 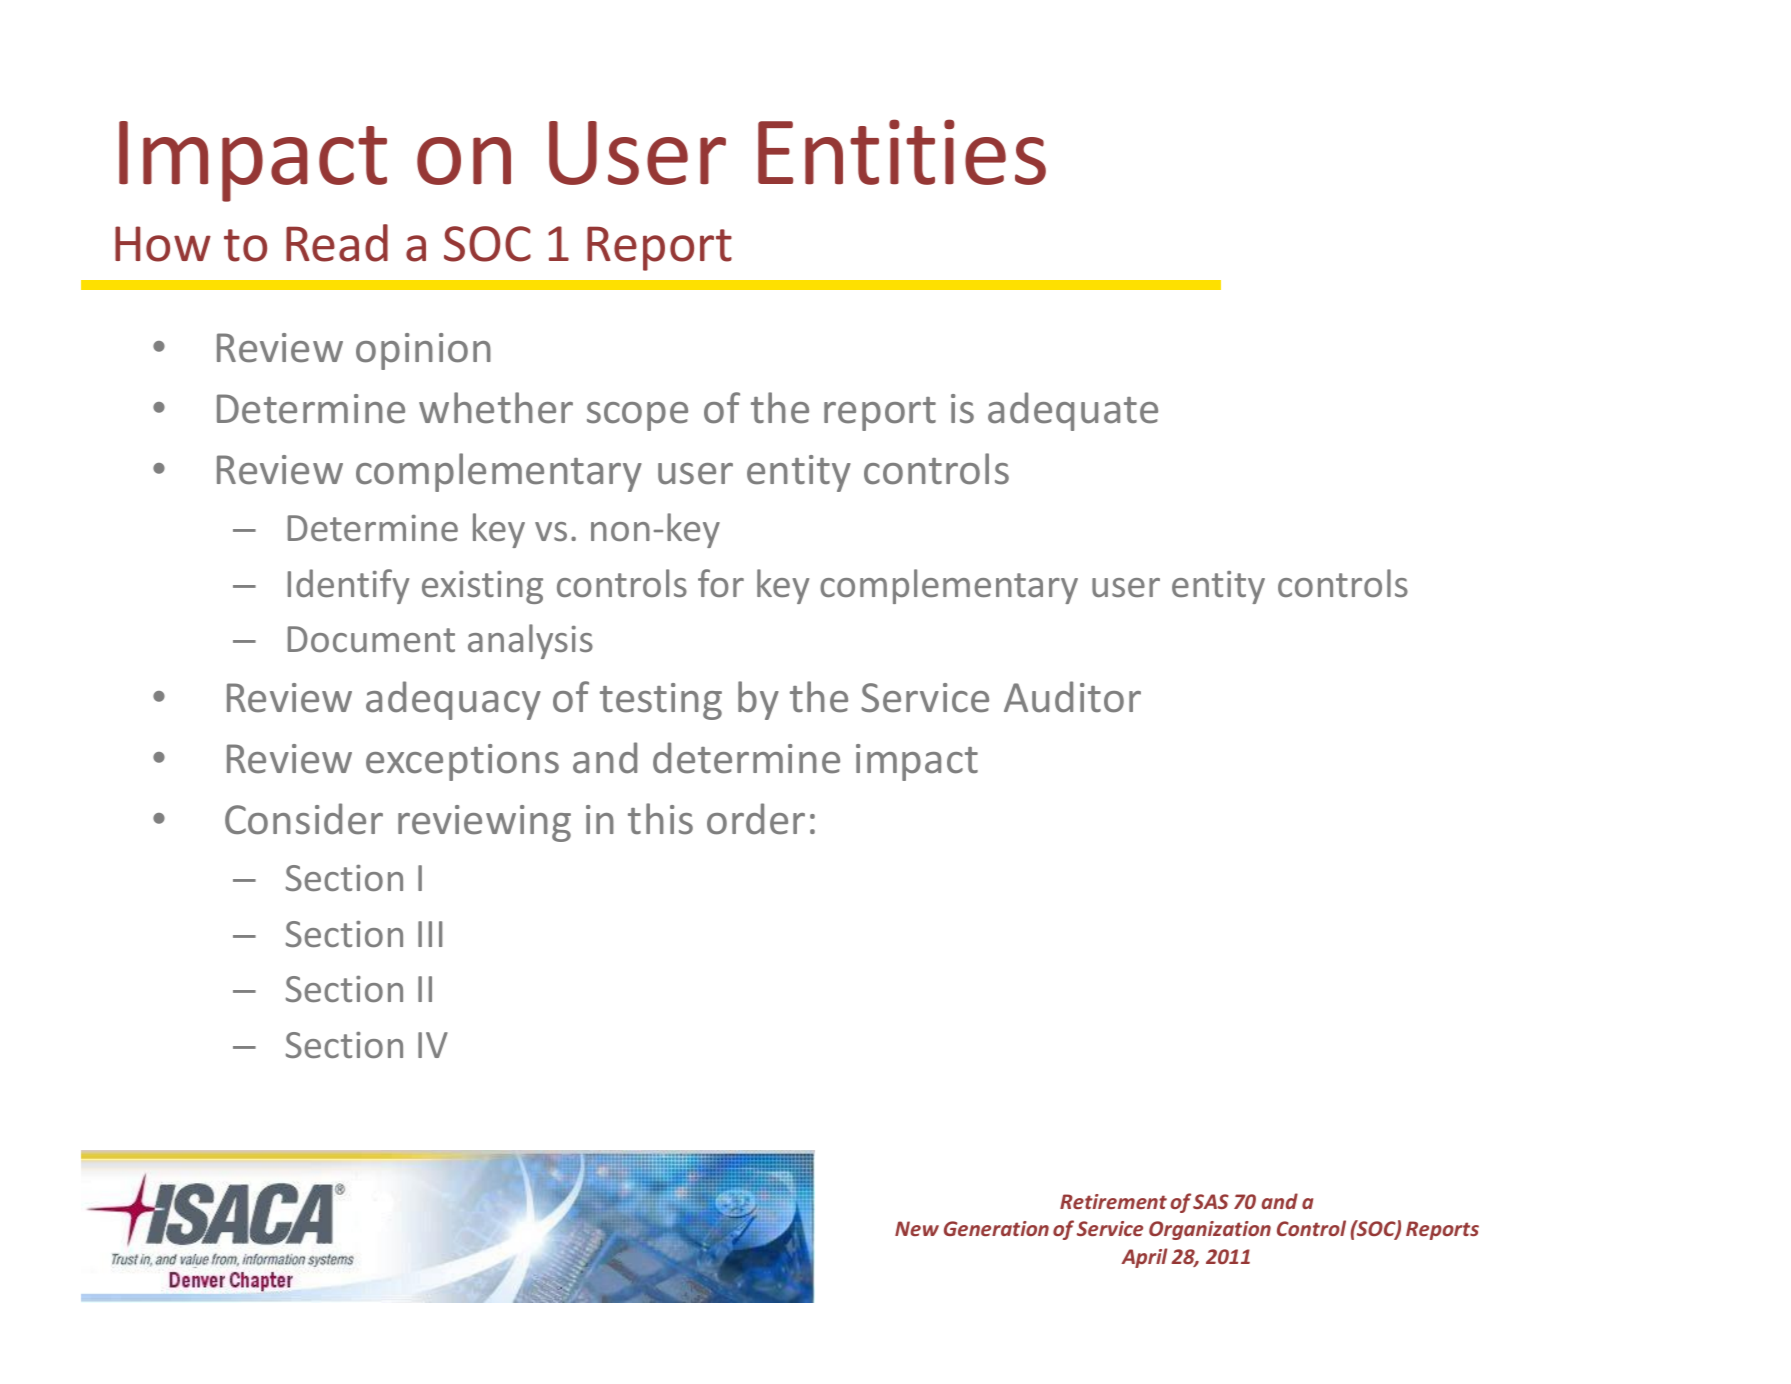 I want to click on testing, so click(x=661, y=701).
